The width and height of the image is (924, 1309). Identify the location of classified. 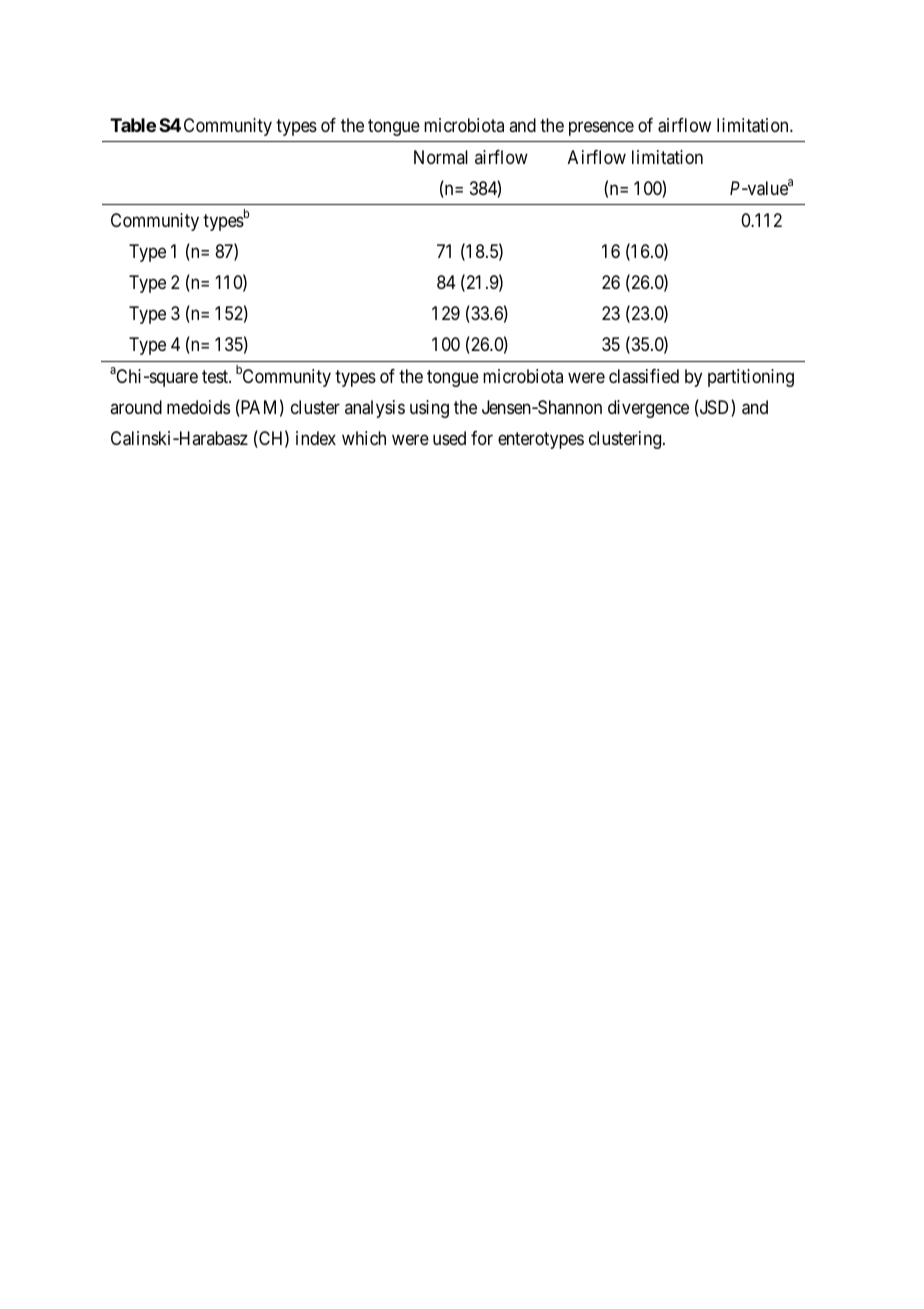
(644, 376).
